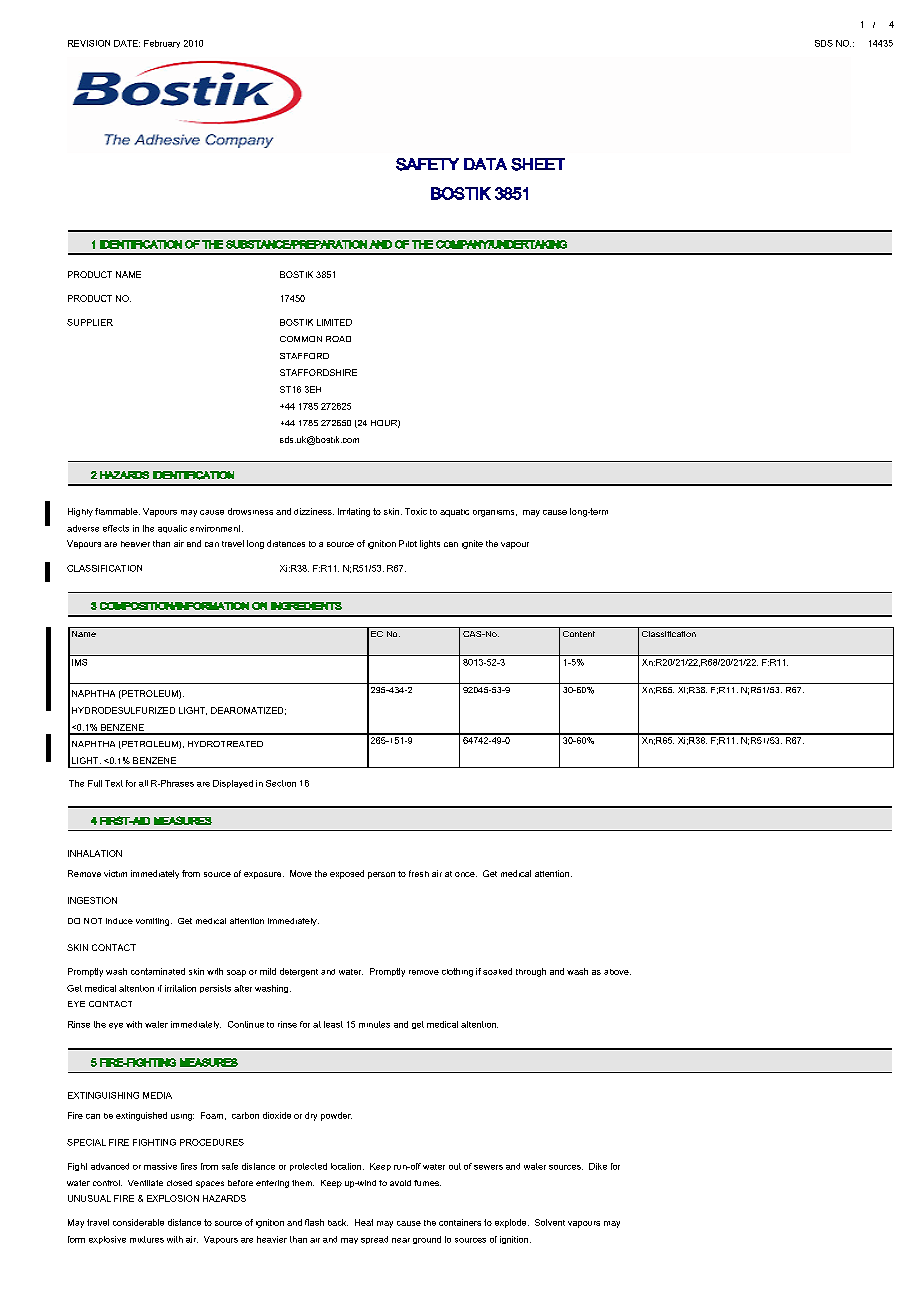  What do you see at coordinates (485, 164) in the image?
I see `DATA` at bounding box center [485, 164].
